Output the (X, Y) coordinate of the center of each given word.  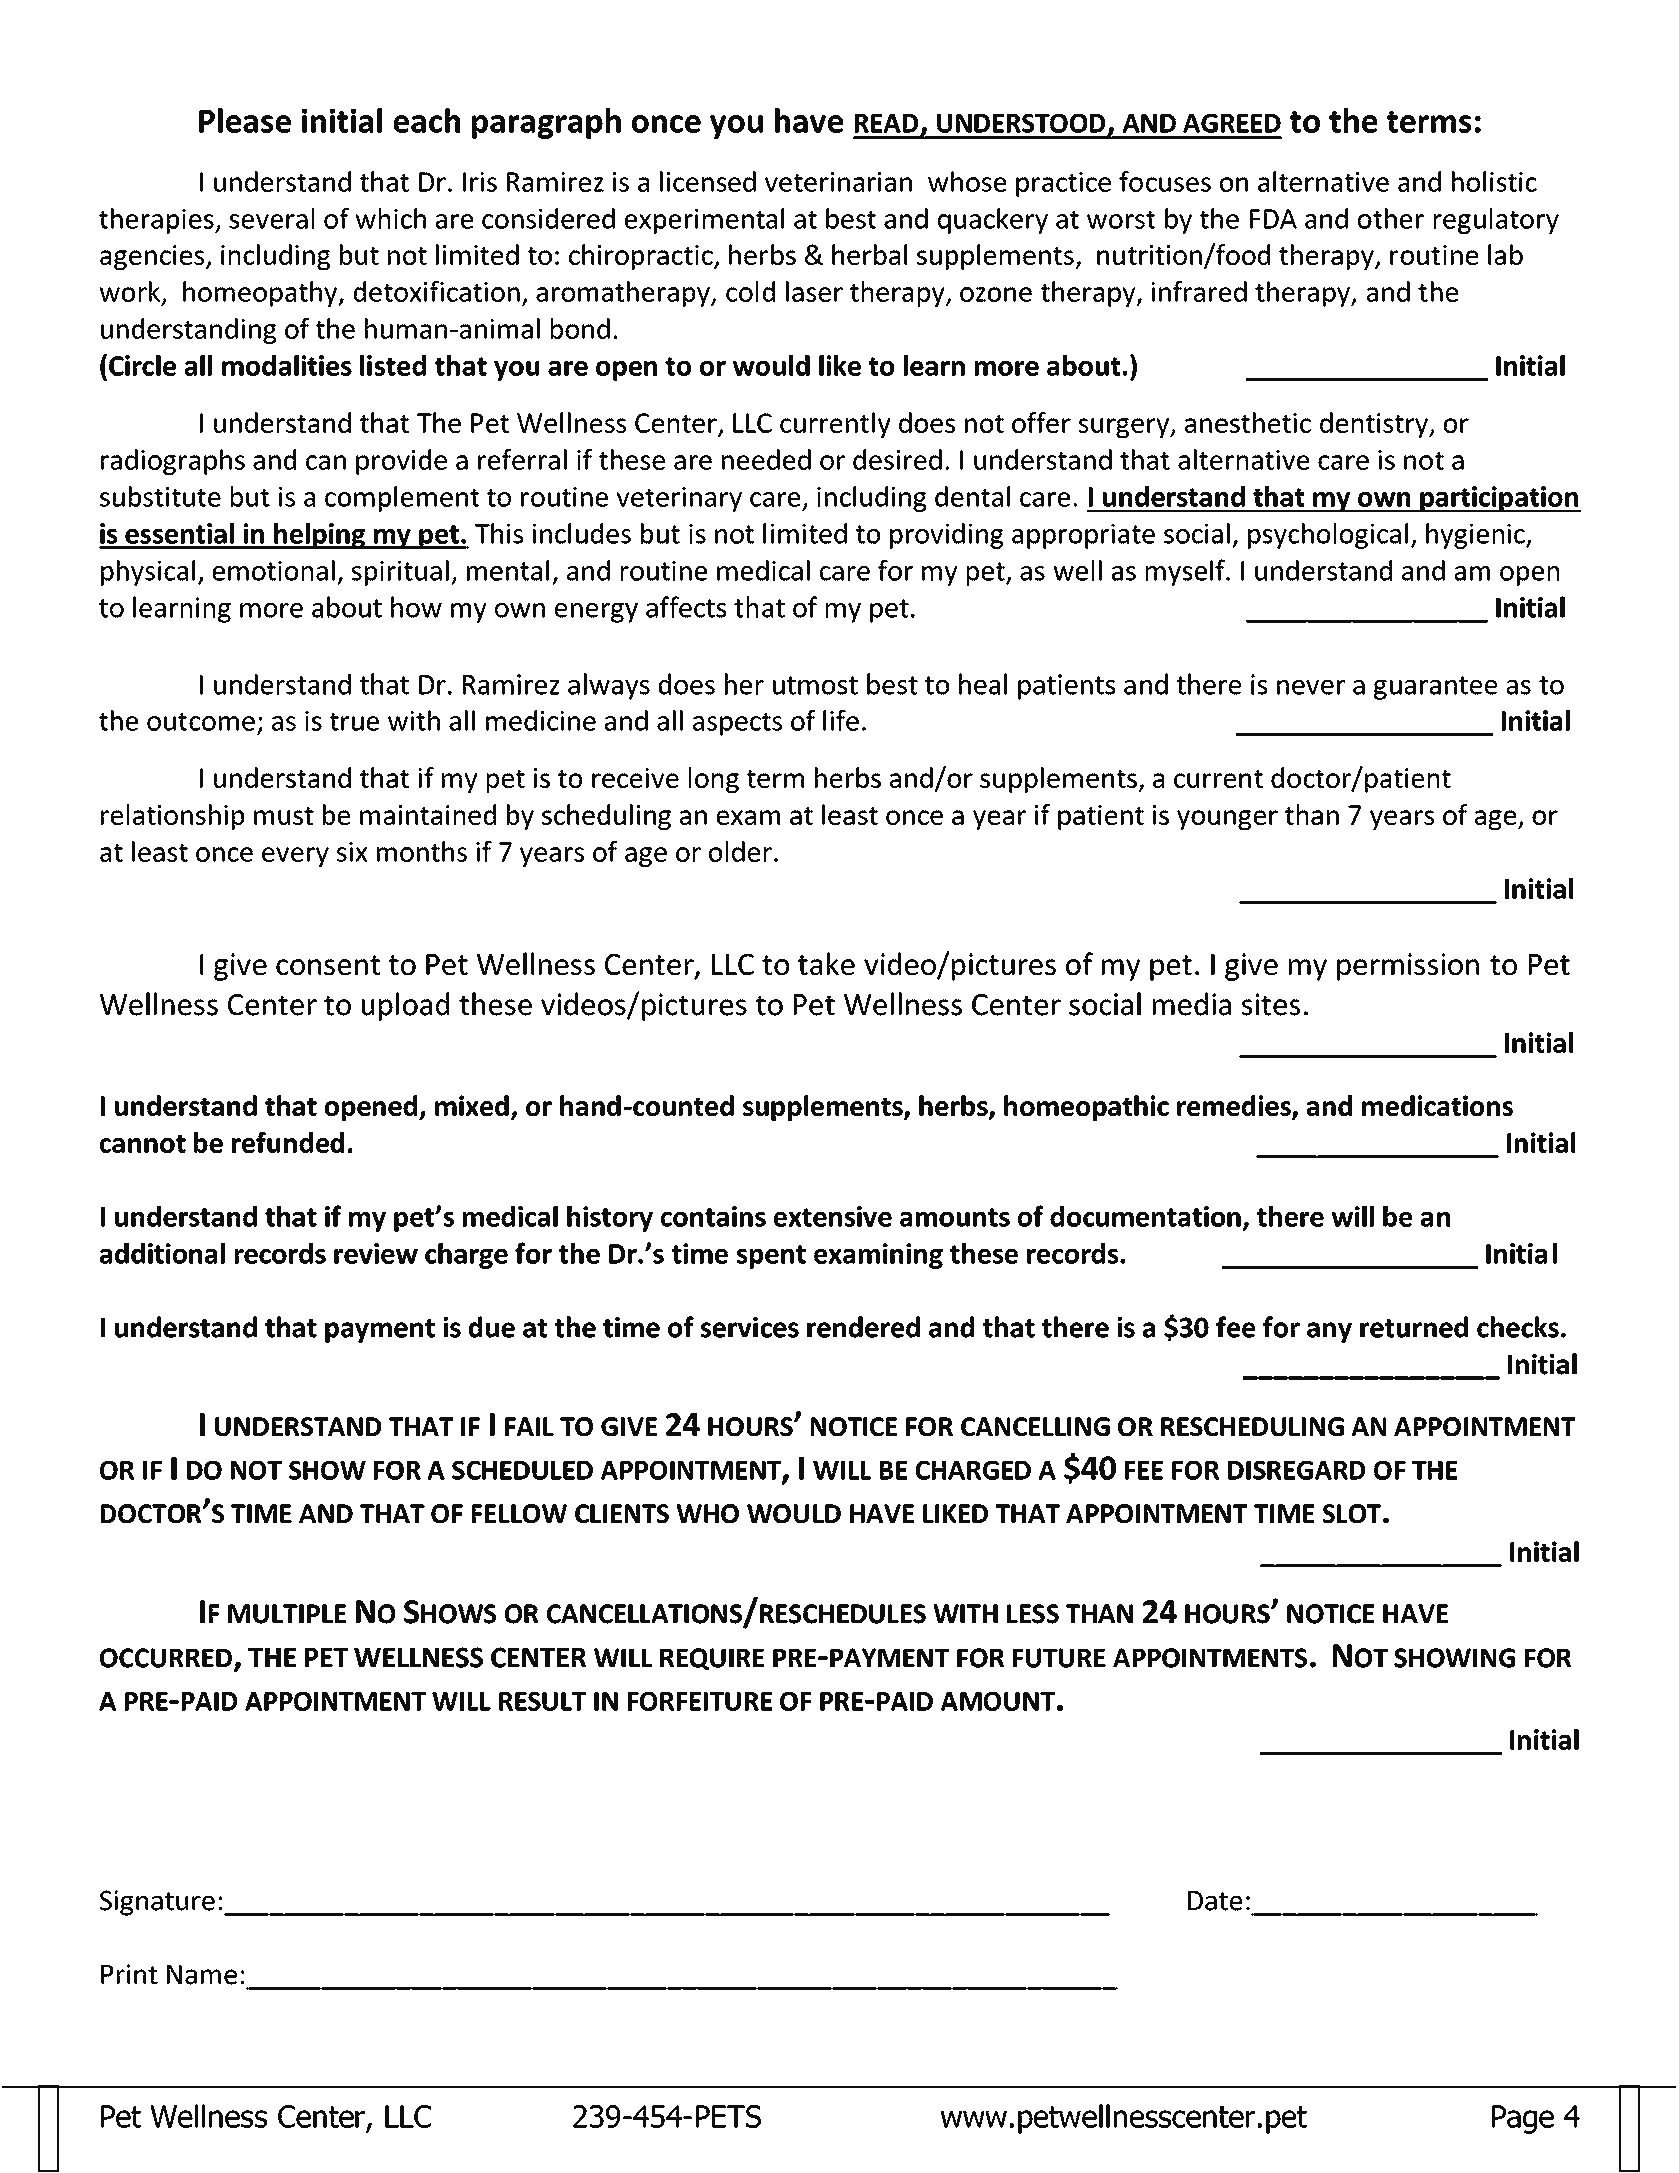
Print (129, 1974)
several (271, 218)
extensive (833, 1216)
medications (1437, 1105)
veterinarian (838, 182)
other (1391, 218)
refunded (288, 1142)
